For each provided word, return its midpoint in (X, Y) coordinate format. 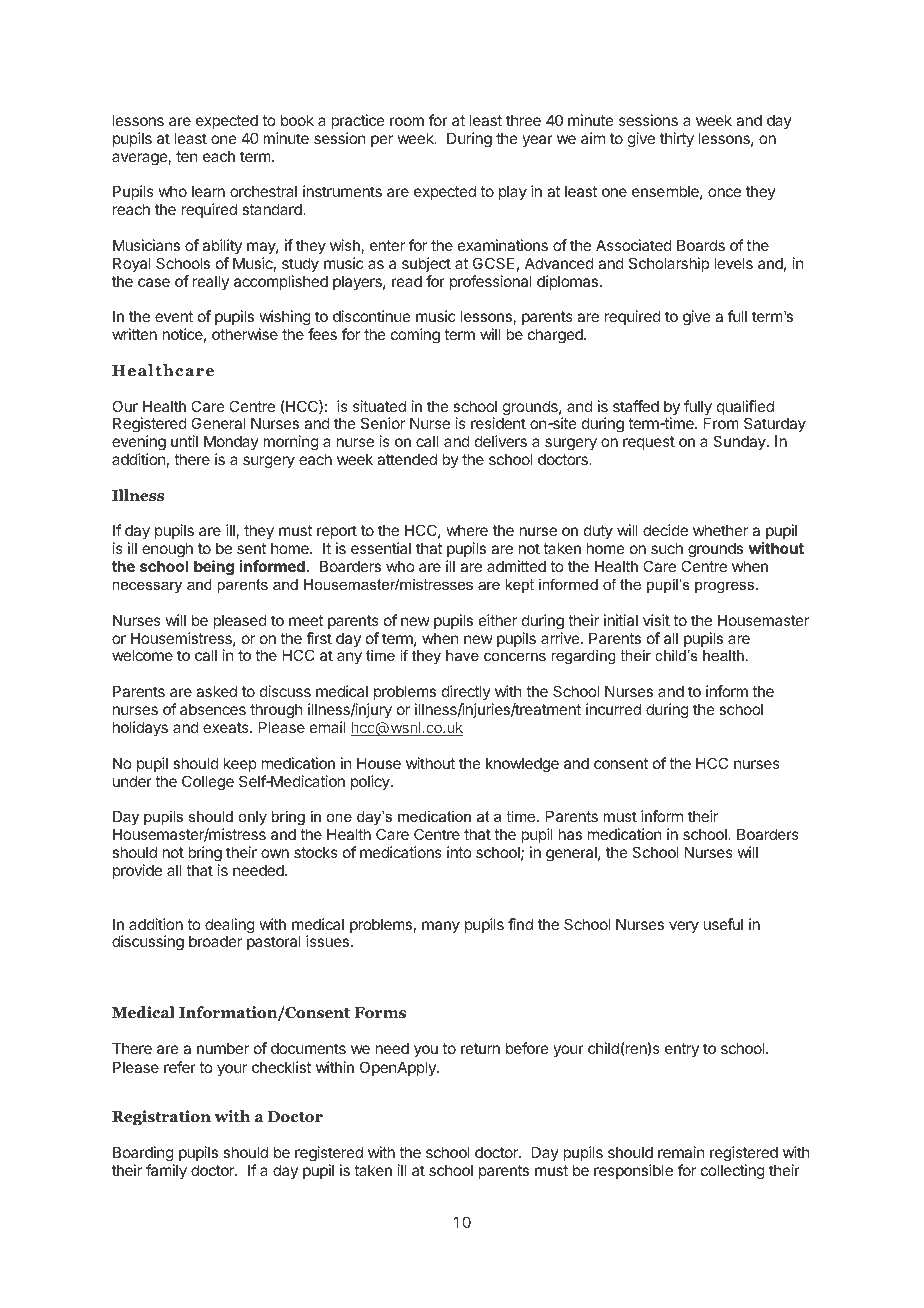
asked (216, 691)
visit (656, 620)
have (462, 655)
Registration (161, 1118)
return (480, 1048)
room (407, 121)
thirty (677, 139)
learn (208, 191)
